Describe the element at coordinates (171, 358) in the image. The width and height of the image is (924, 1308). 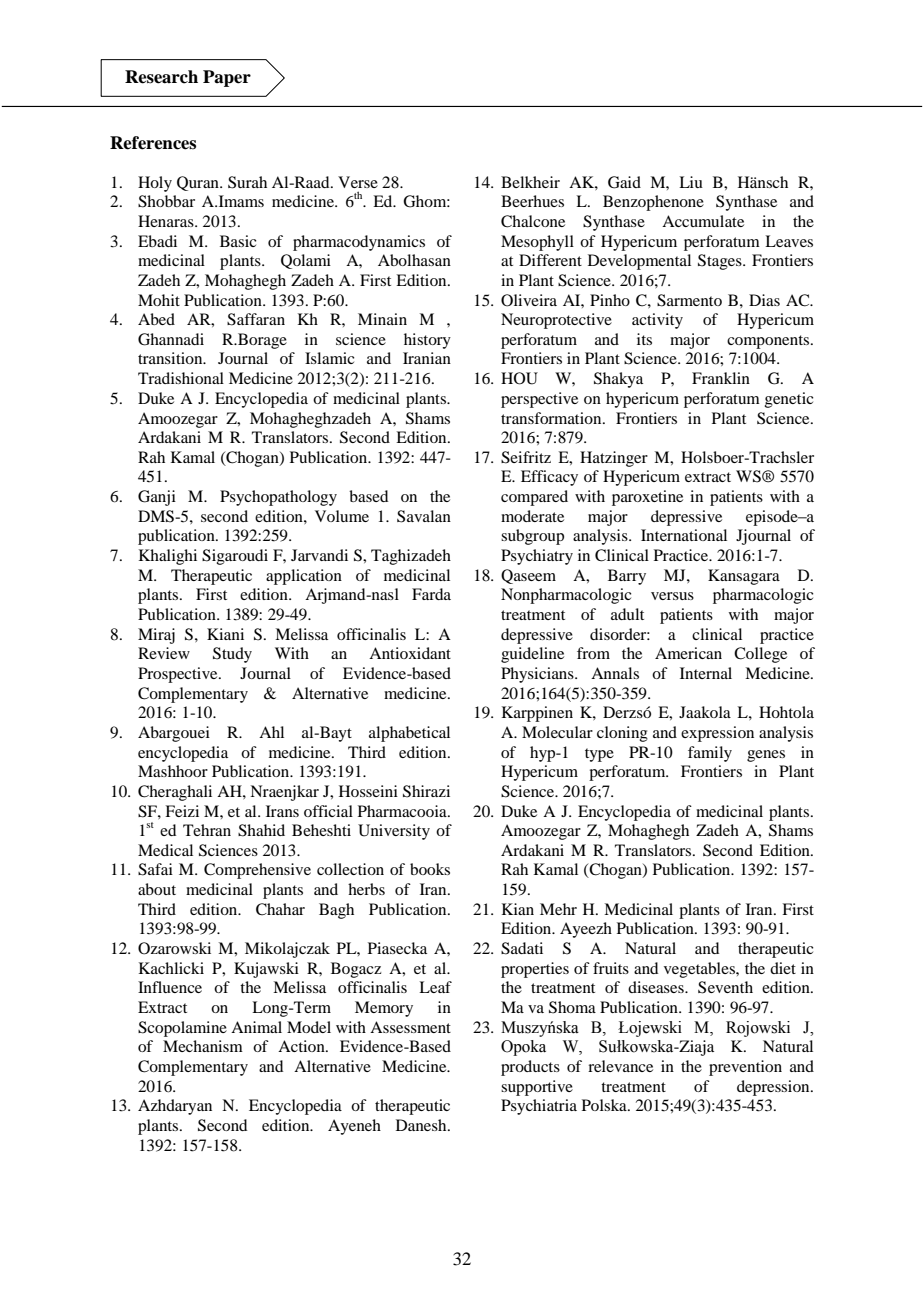
I see `transition` at that location.
